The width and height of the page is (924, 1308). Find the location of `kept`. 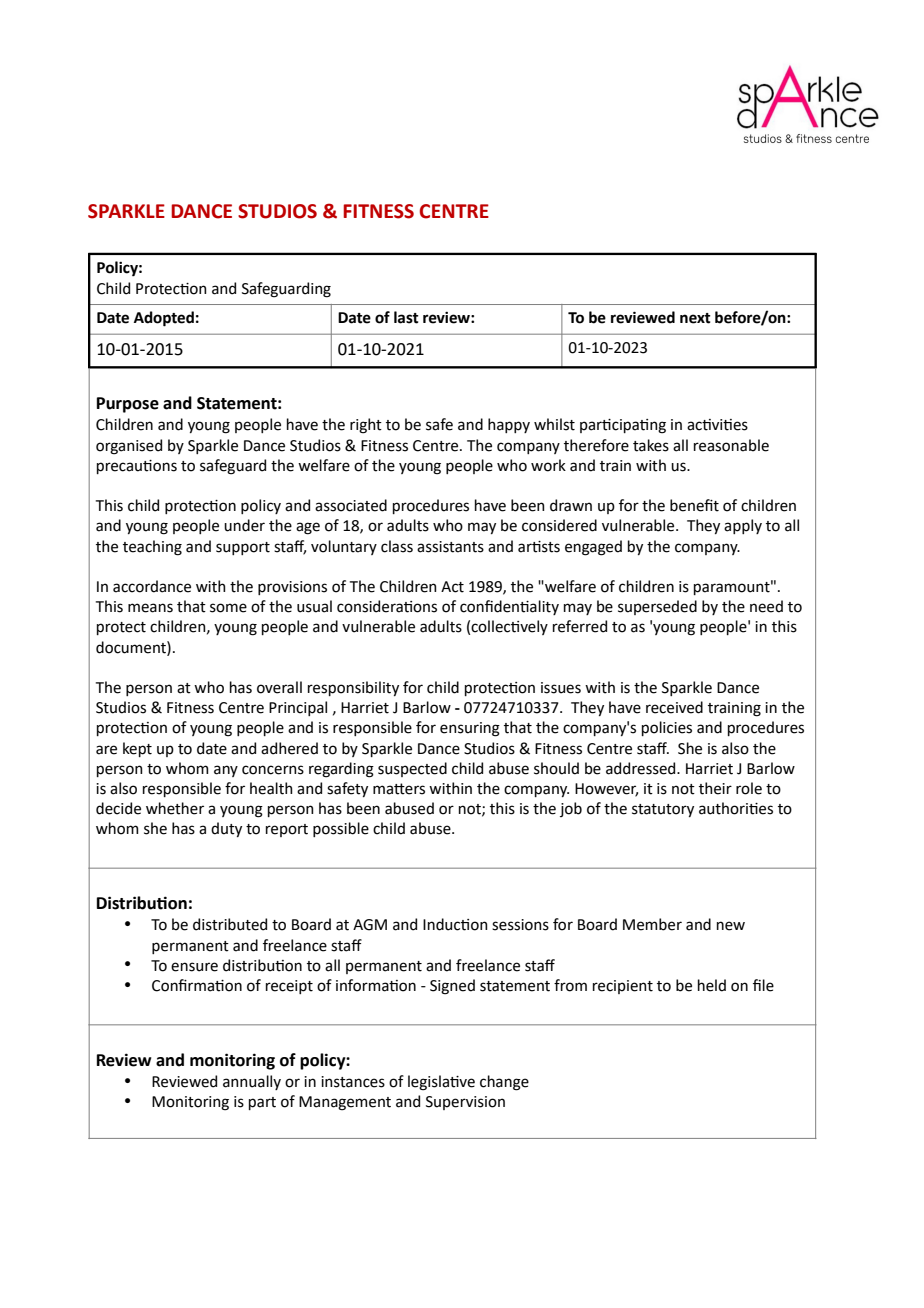

kept is located at coordinates (137, 749).
